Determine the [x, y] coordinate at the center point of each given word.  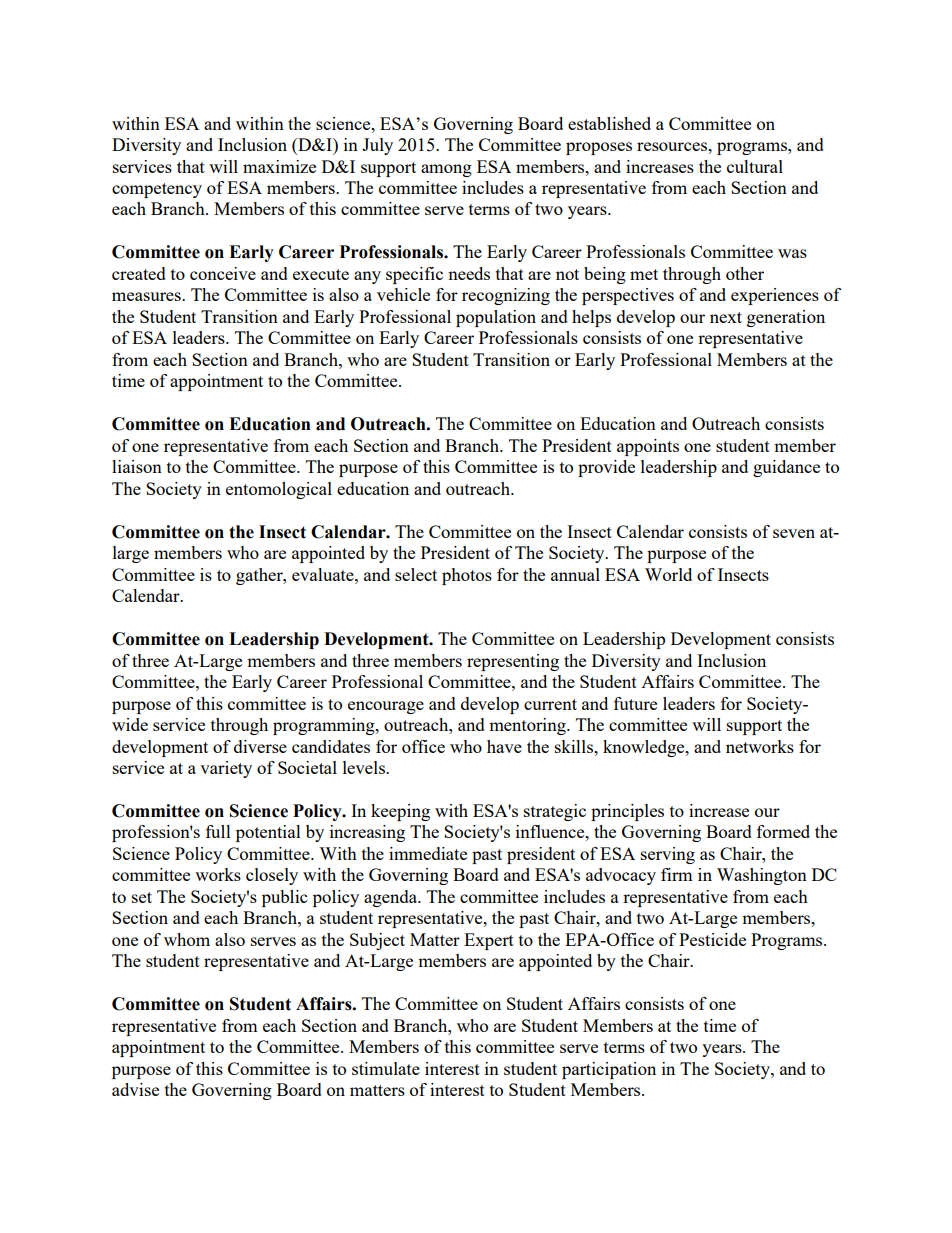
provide [606, 468]
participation [609, 1070]
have [504, 746]
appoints [648, 447]
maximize [279, 166]
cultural [755, 166]
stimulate [386, 1068]
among [446, 170]
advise [135, 1089]
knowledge [645, 748]
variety [226, 769]
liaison [137, 466]
